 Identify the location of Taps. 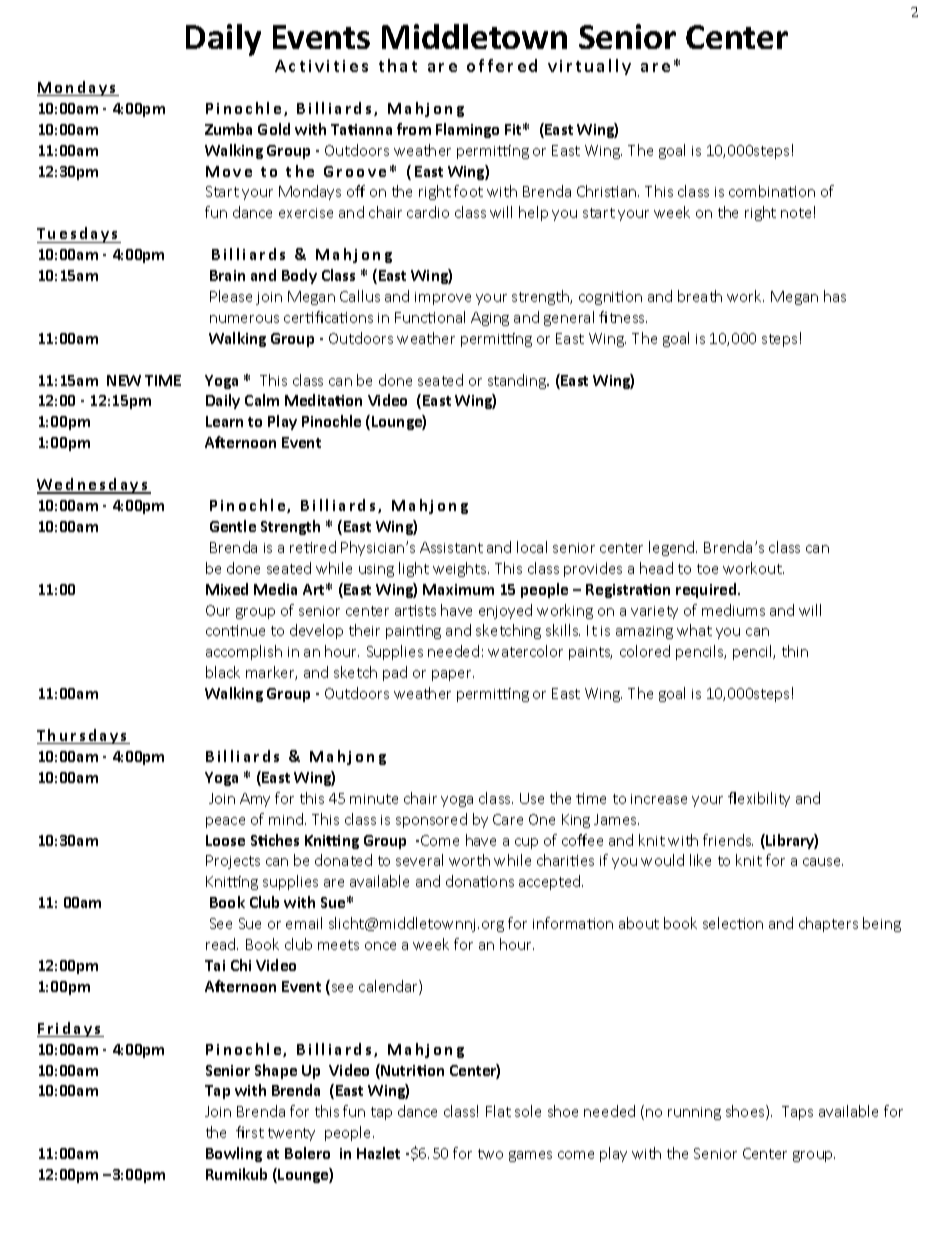
(797, 1113).
